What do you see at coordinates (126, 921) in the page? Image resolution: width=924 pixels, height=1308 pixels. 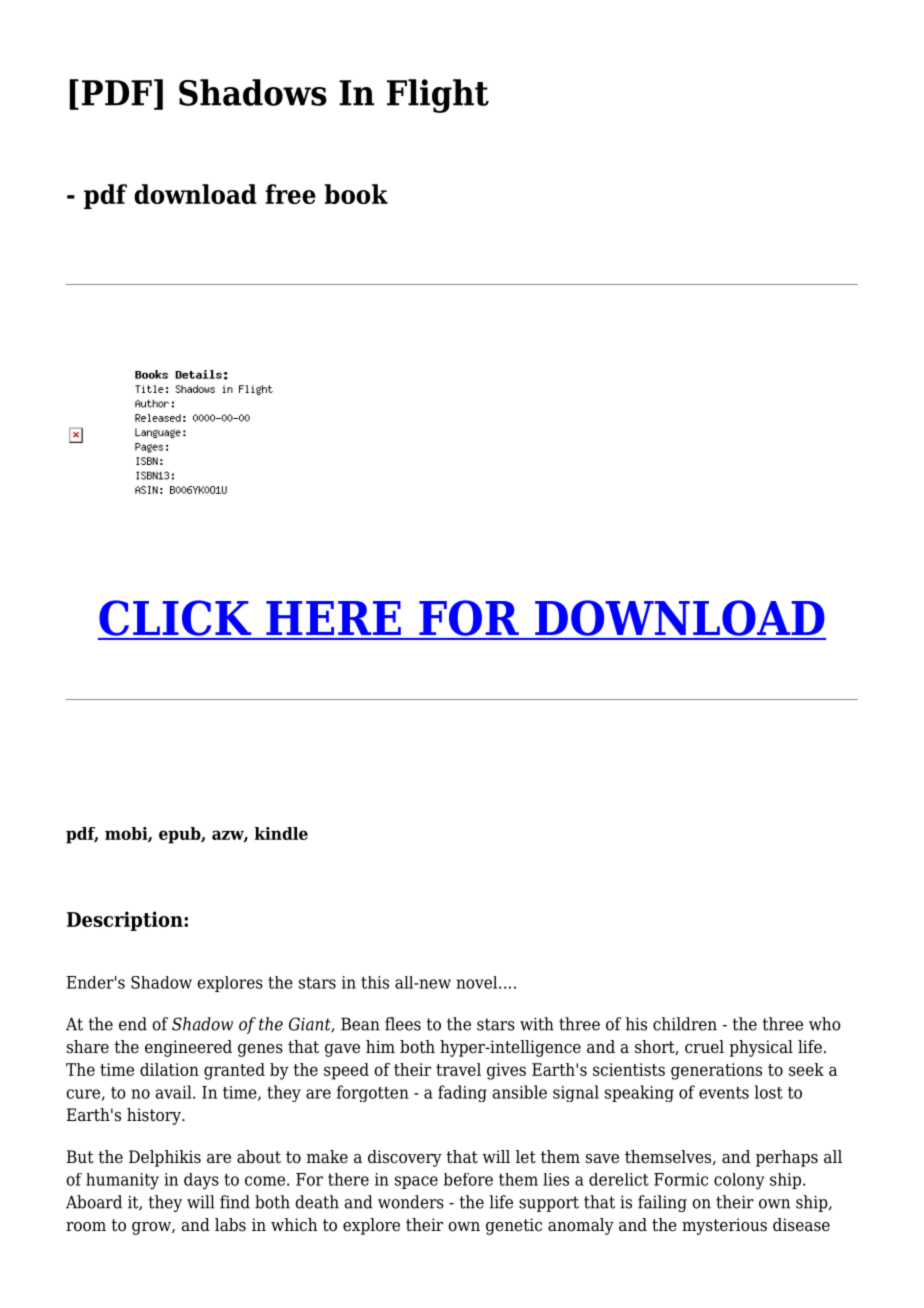 I see `Description` at bounding box center [126, 921].
